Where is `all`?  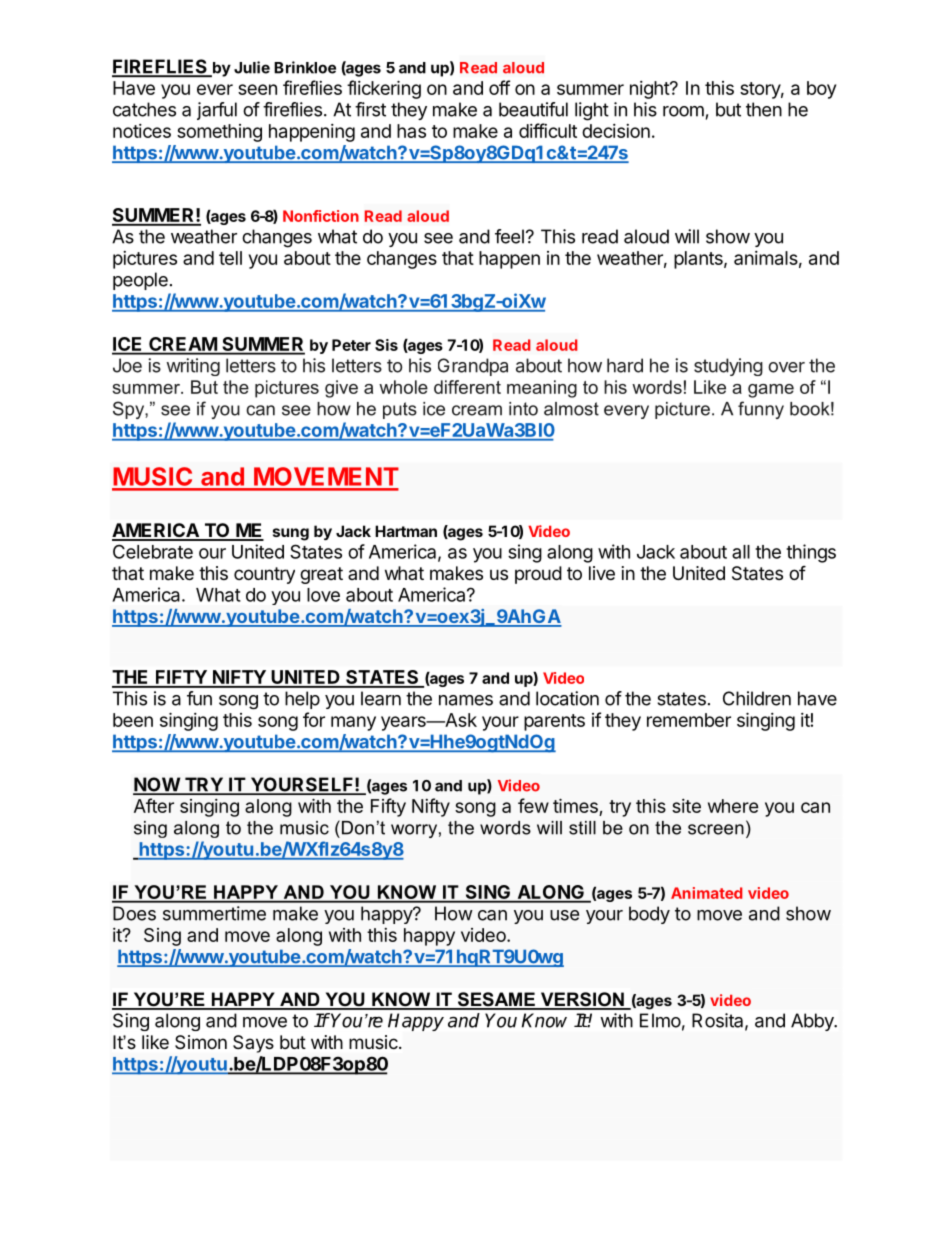 all is located at coordinates (741, 552).
